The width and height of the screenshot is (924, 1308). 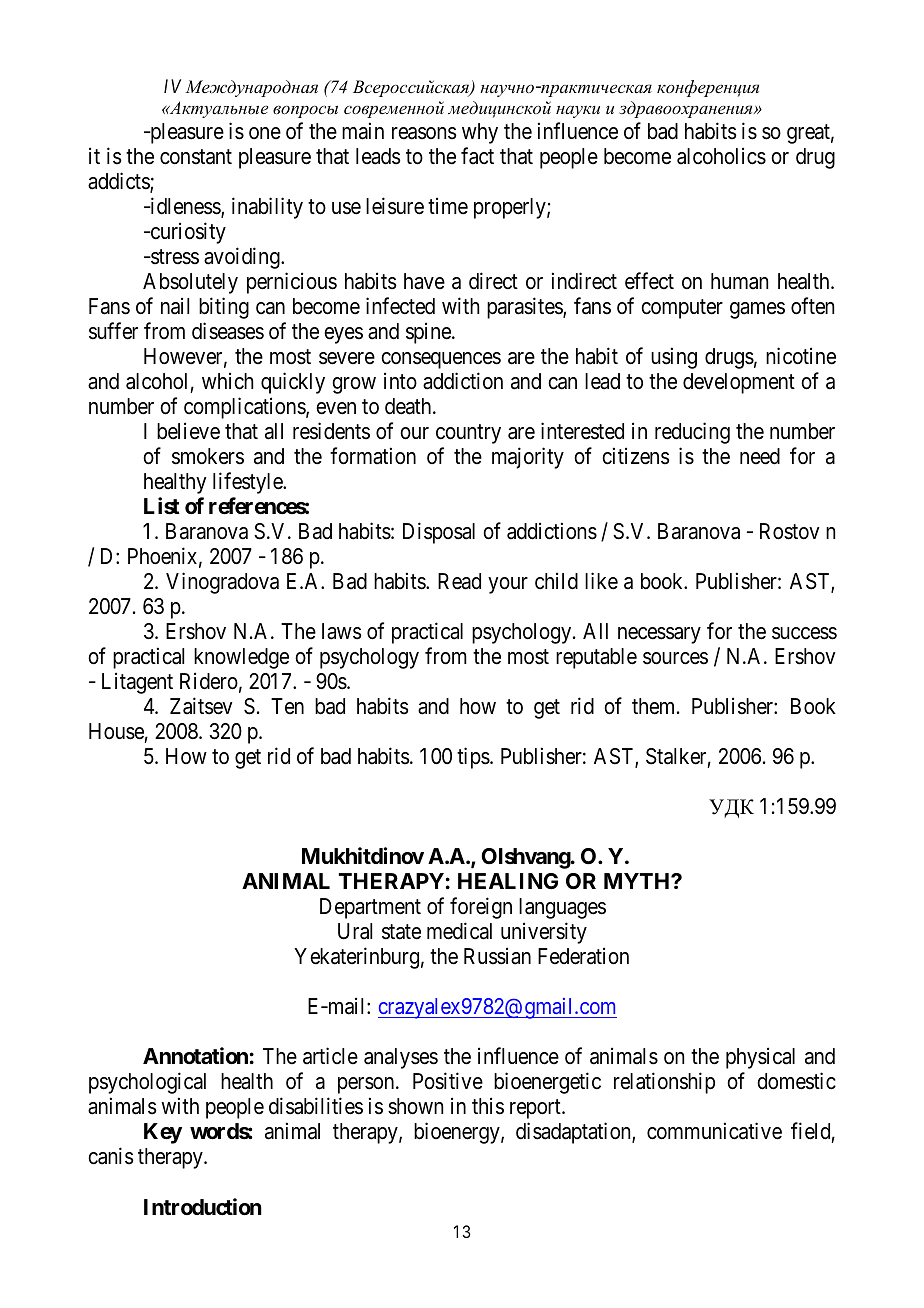 I want to click on this, so click(x=488, y=1106).
